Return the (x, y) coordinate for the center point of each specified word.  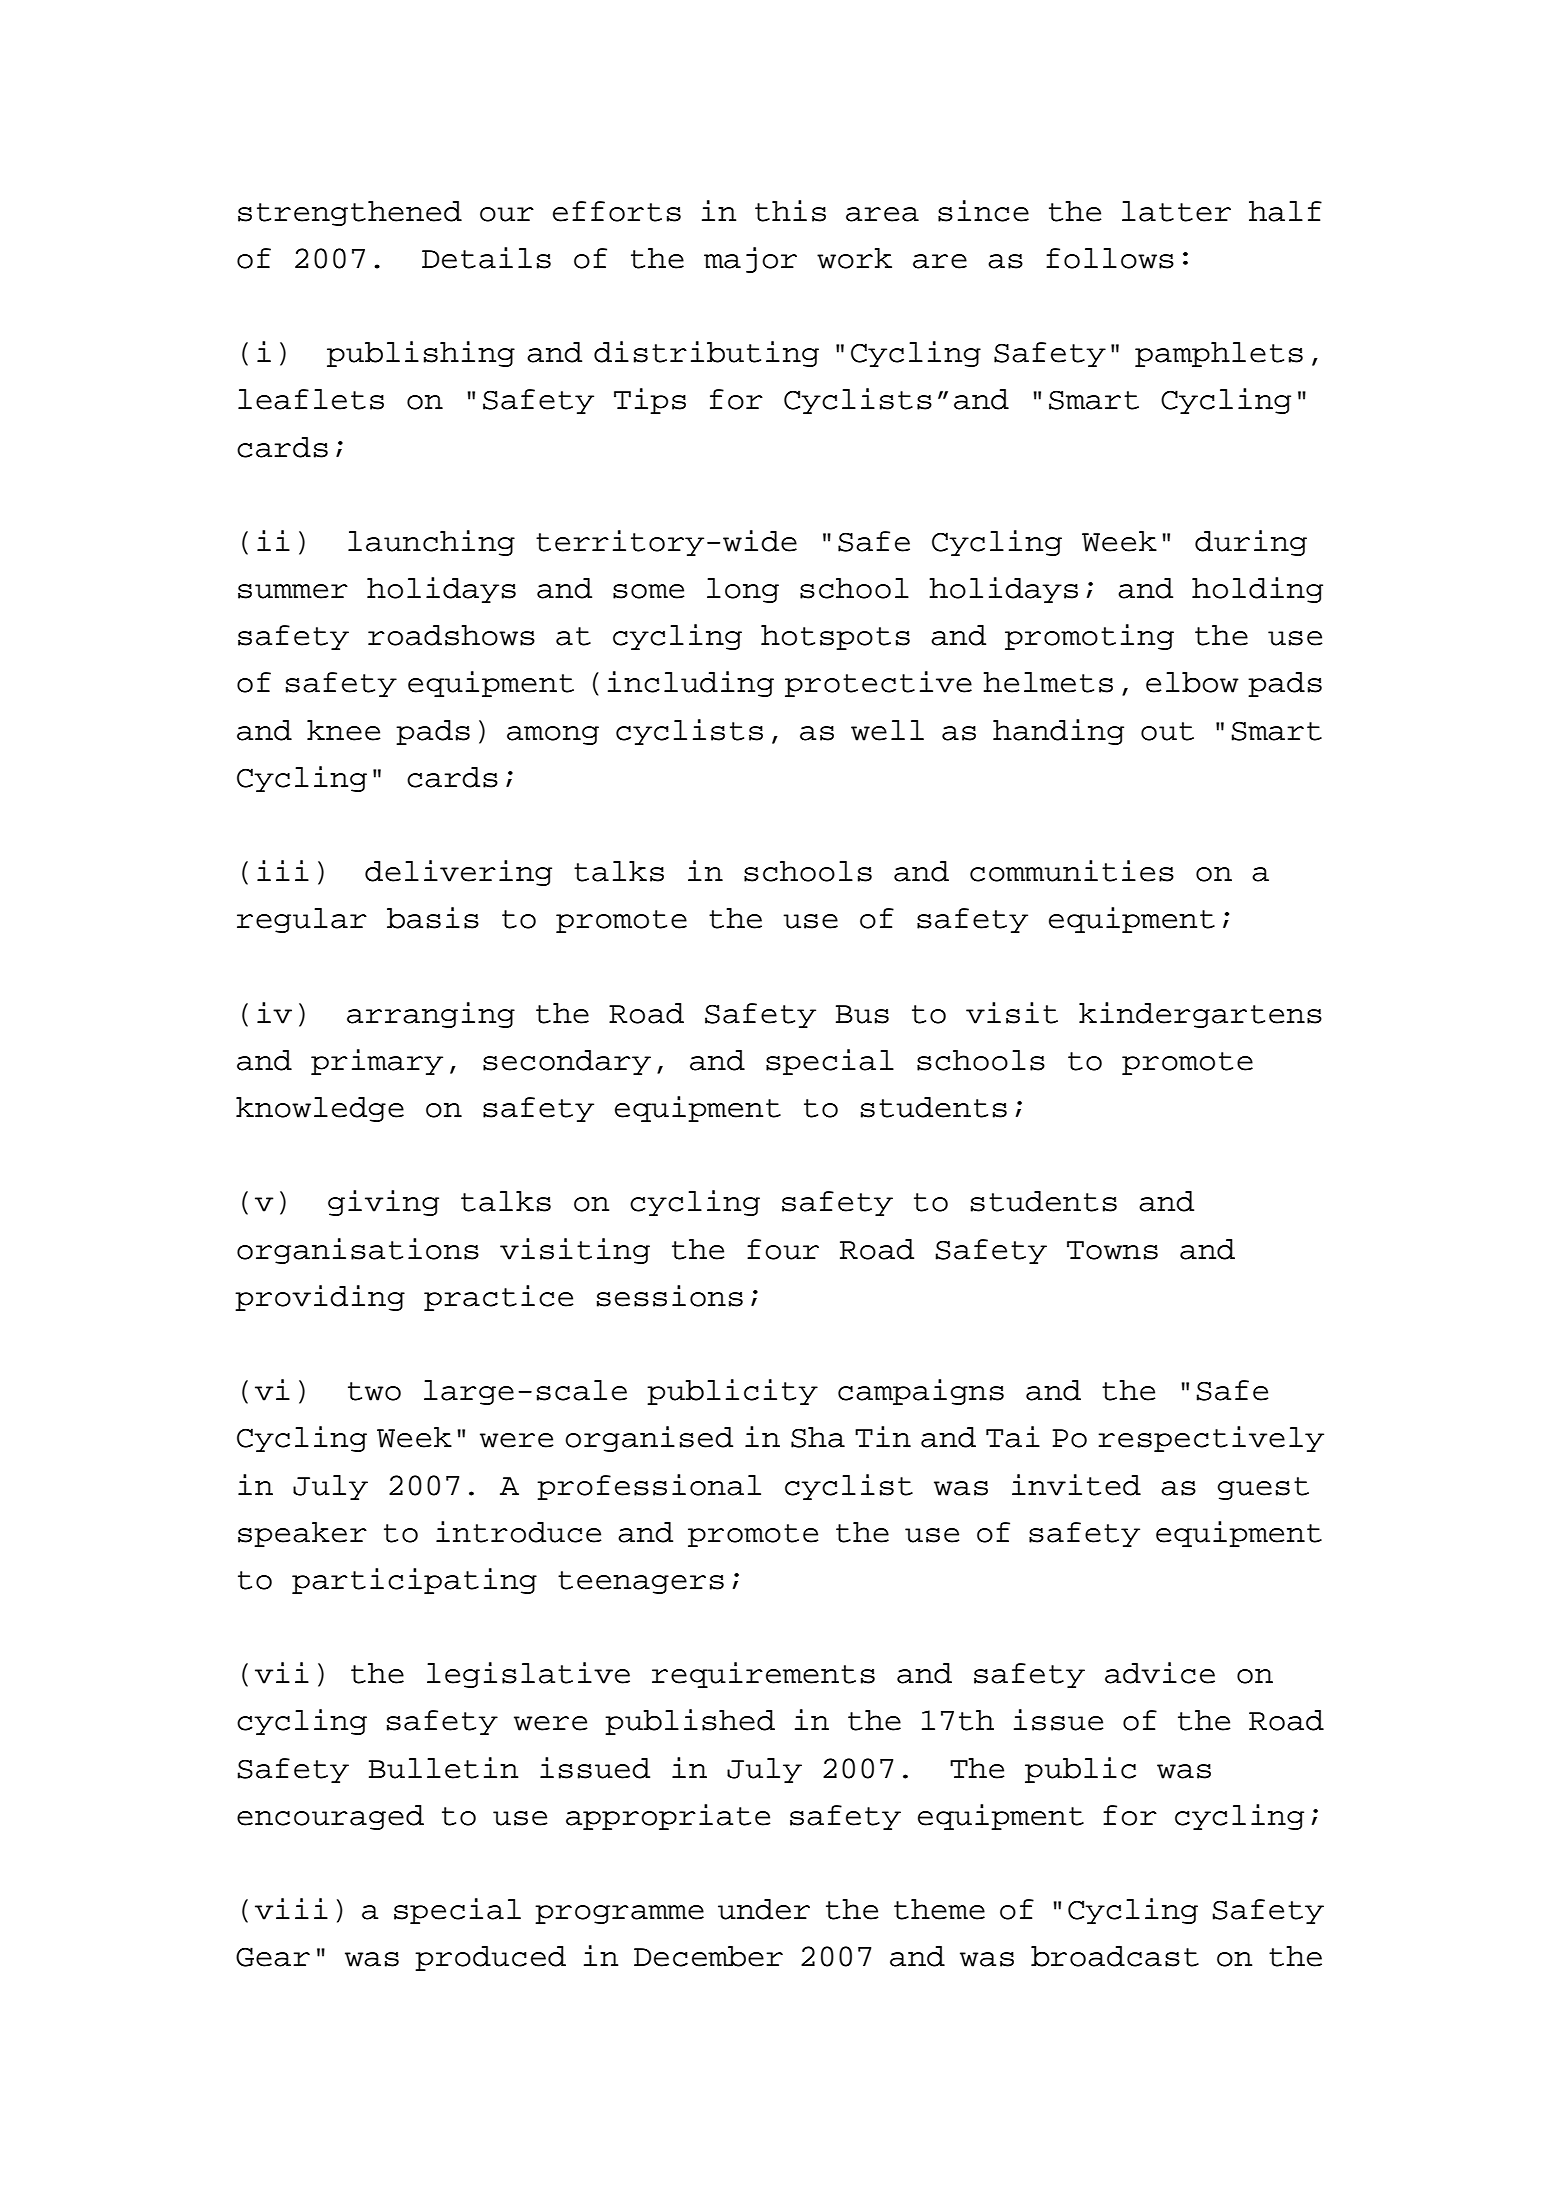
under (764, 1909)
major (750, 260)
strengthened (350, 213)
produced (490, 1958)
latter (1176, 211)
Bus (862, 1014)
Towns (1112, 1250)
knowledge (320, 1109)
